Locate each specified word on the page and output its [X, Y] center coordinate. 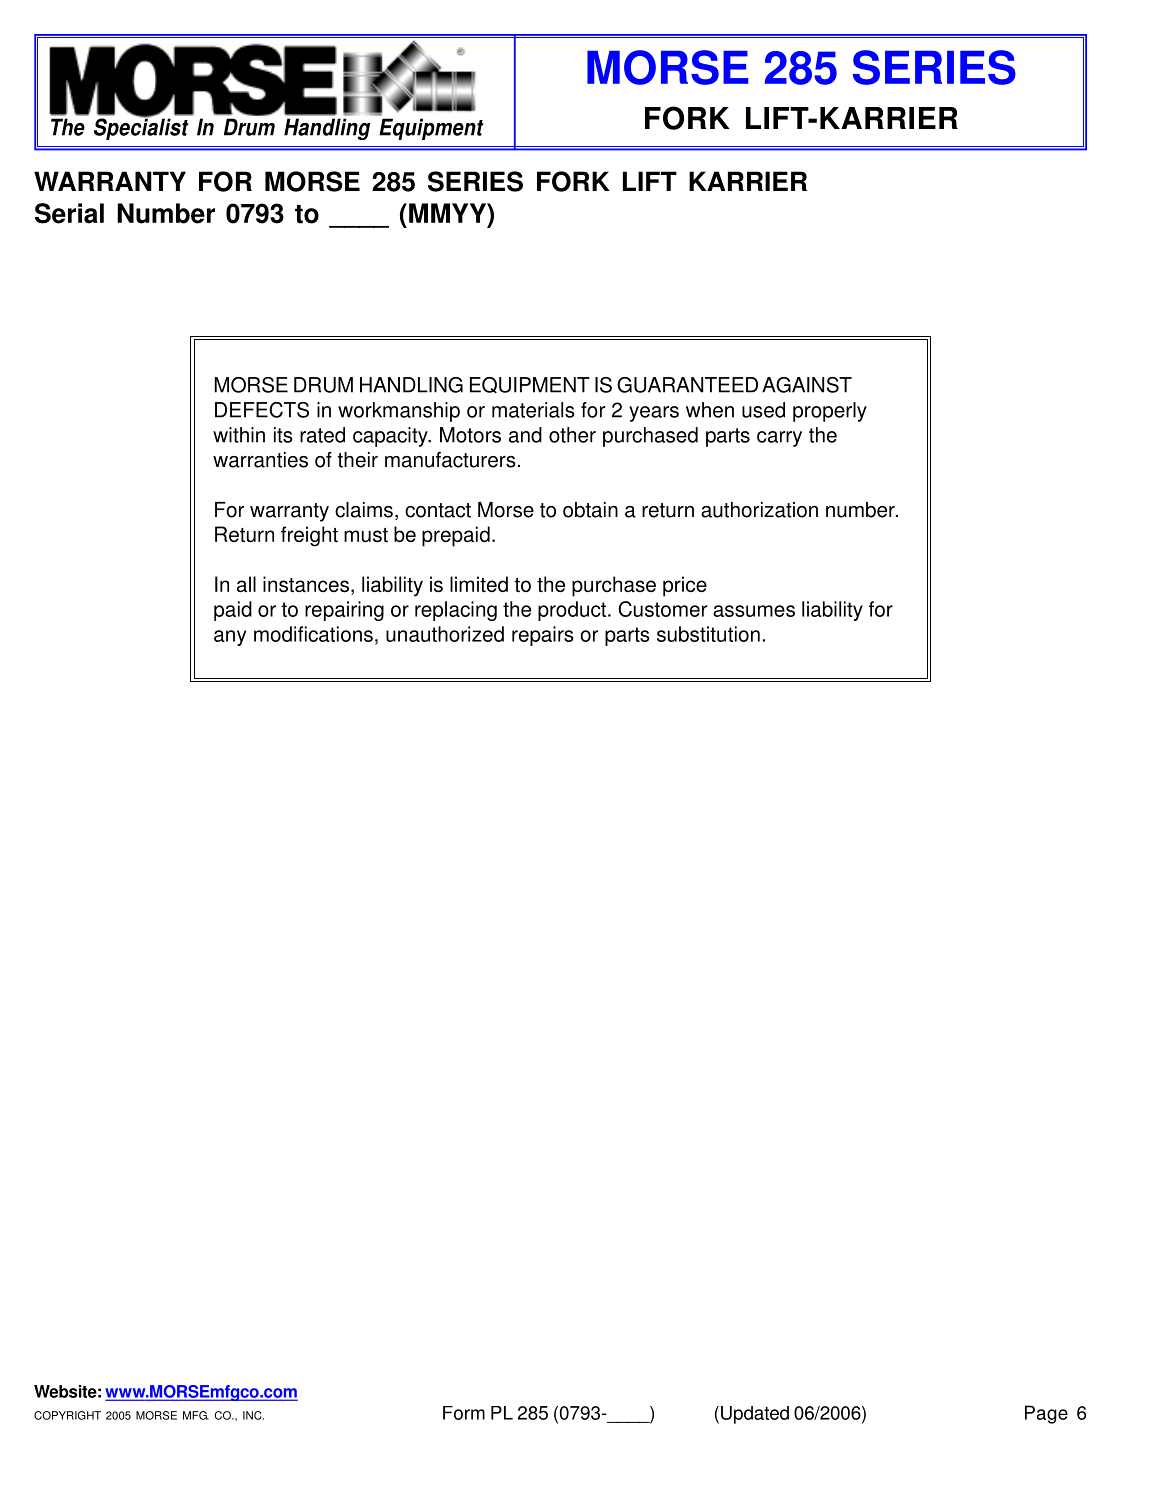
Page [1046, 1414]
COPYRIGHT [67, 1415]
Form [464, 1413]
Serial [69, 213]
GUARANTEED [687, 385]
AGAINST [807, 385]
